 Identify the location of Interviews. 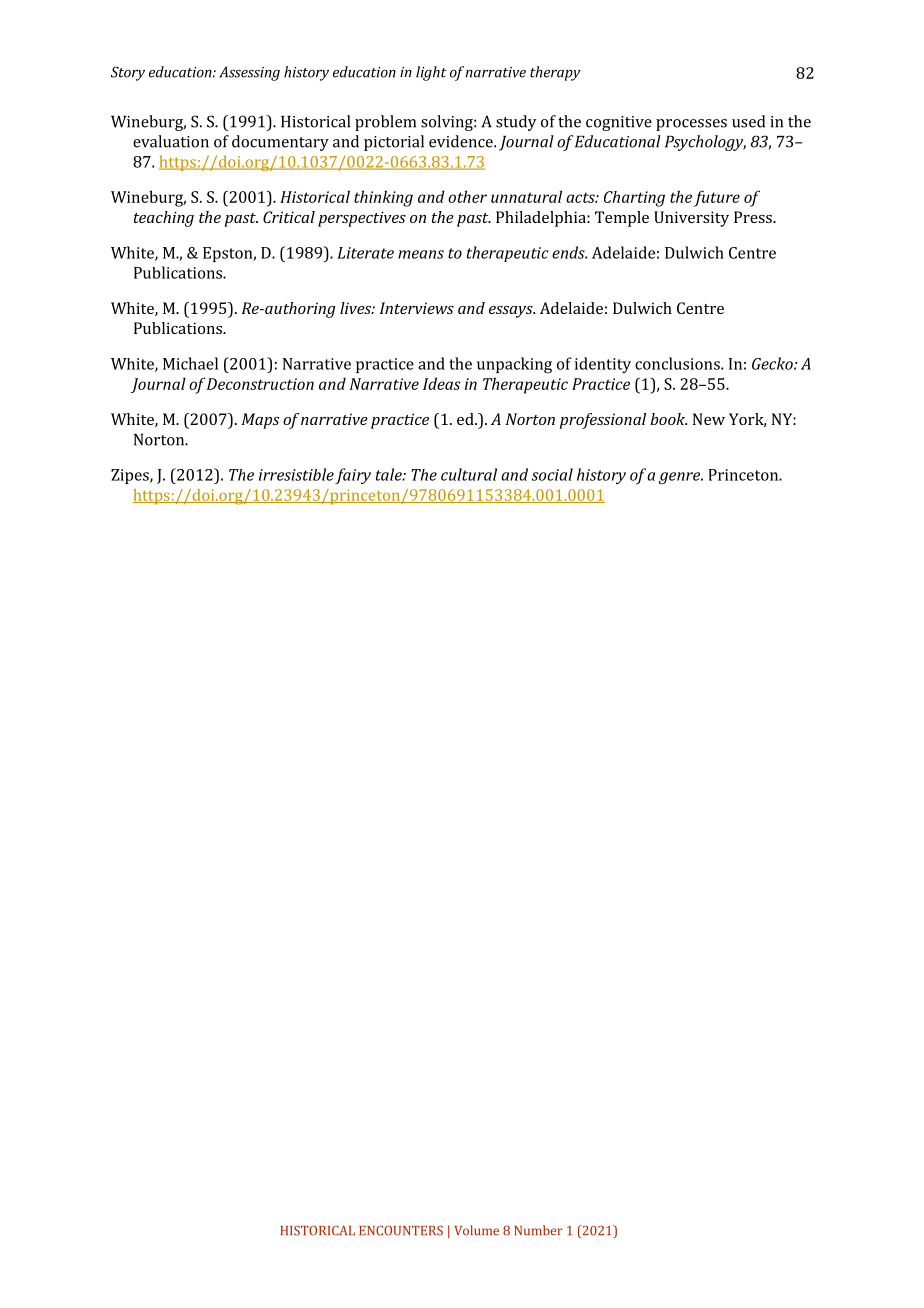
(417, 308).
